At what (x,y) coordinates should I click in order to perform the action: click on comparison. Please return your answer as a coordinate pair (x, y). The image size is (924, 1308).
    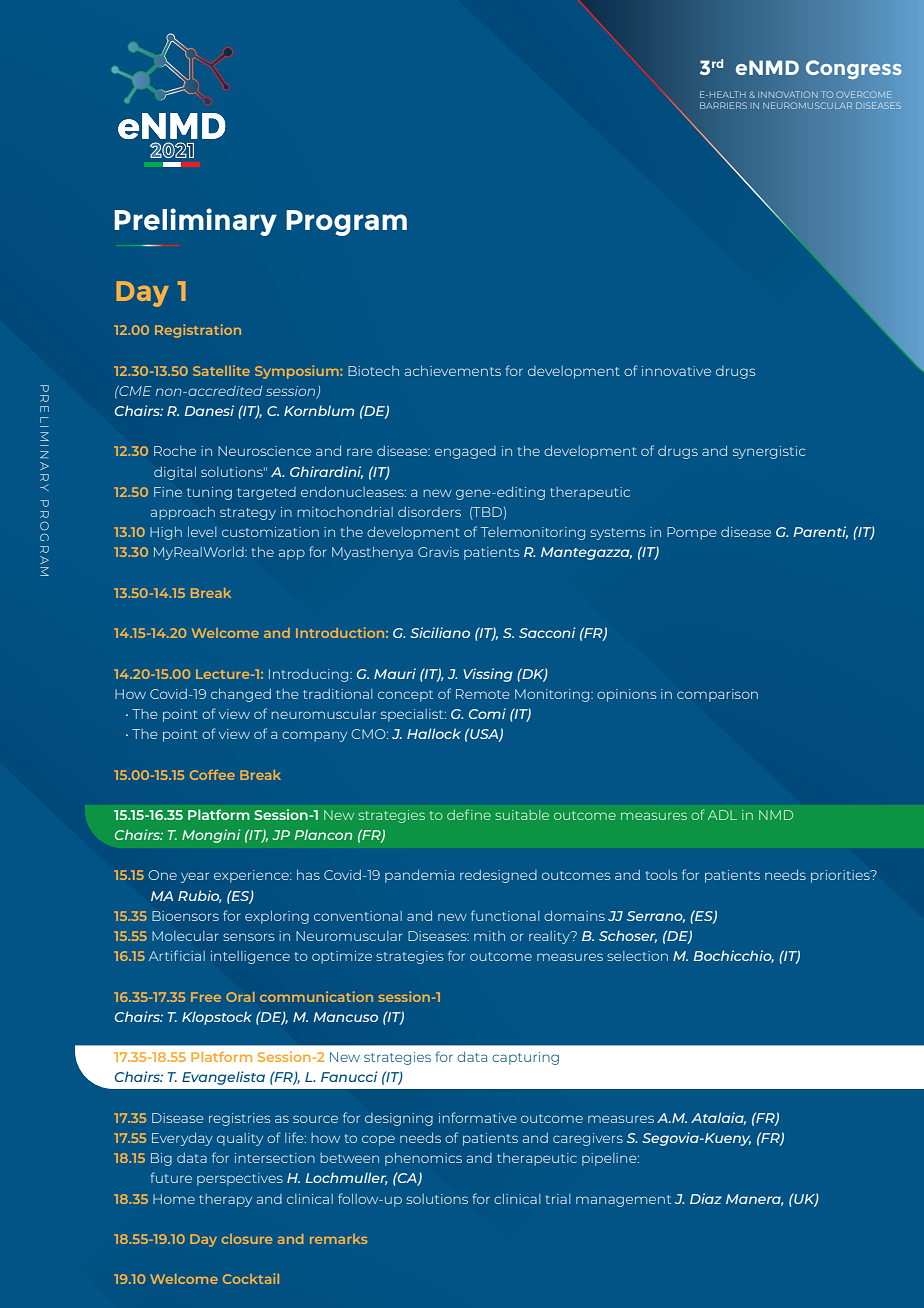
    Looking at the image, I should click on (717, 695).
